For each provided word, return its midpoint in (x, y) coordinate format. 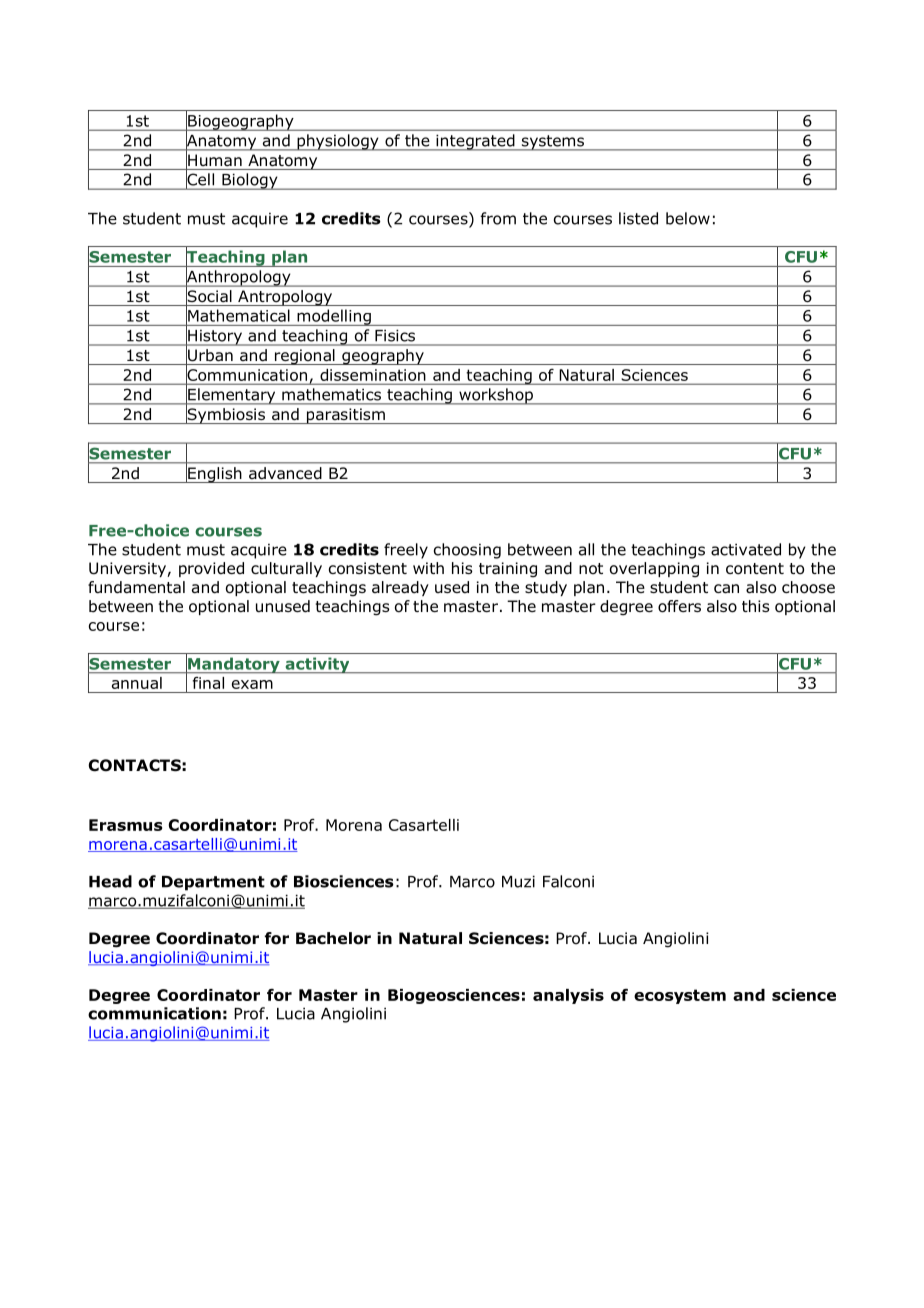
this (756, 606)
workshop (496, 396)
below (688, 218)
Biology (250, 181)
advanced (285, 473)
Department (213, 883)
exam (252, 684)
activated (746, 549)
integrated (475, 142)
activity (317, 665)
